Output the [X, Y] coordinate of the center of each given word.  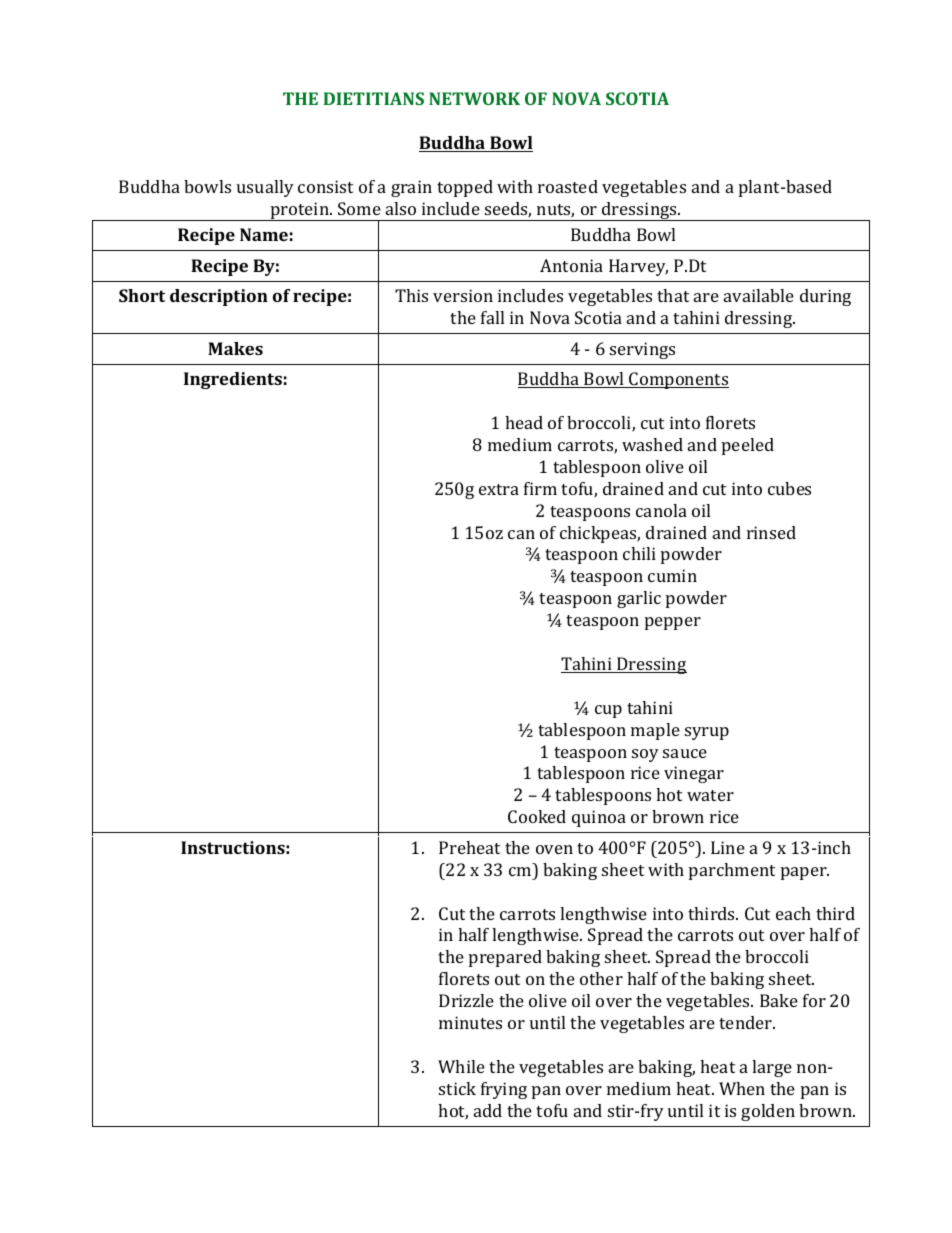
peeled [748, 446]
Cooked [537, 816]
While [461, 1066]
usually [265, 188]
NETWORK [474, 98]
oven [554, 849]
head [524, 422]
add [488, 1110]
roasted [568, 186]
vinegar [694, 774]
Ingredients [233, 380]
